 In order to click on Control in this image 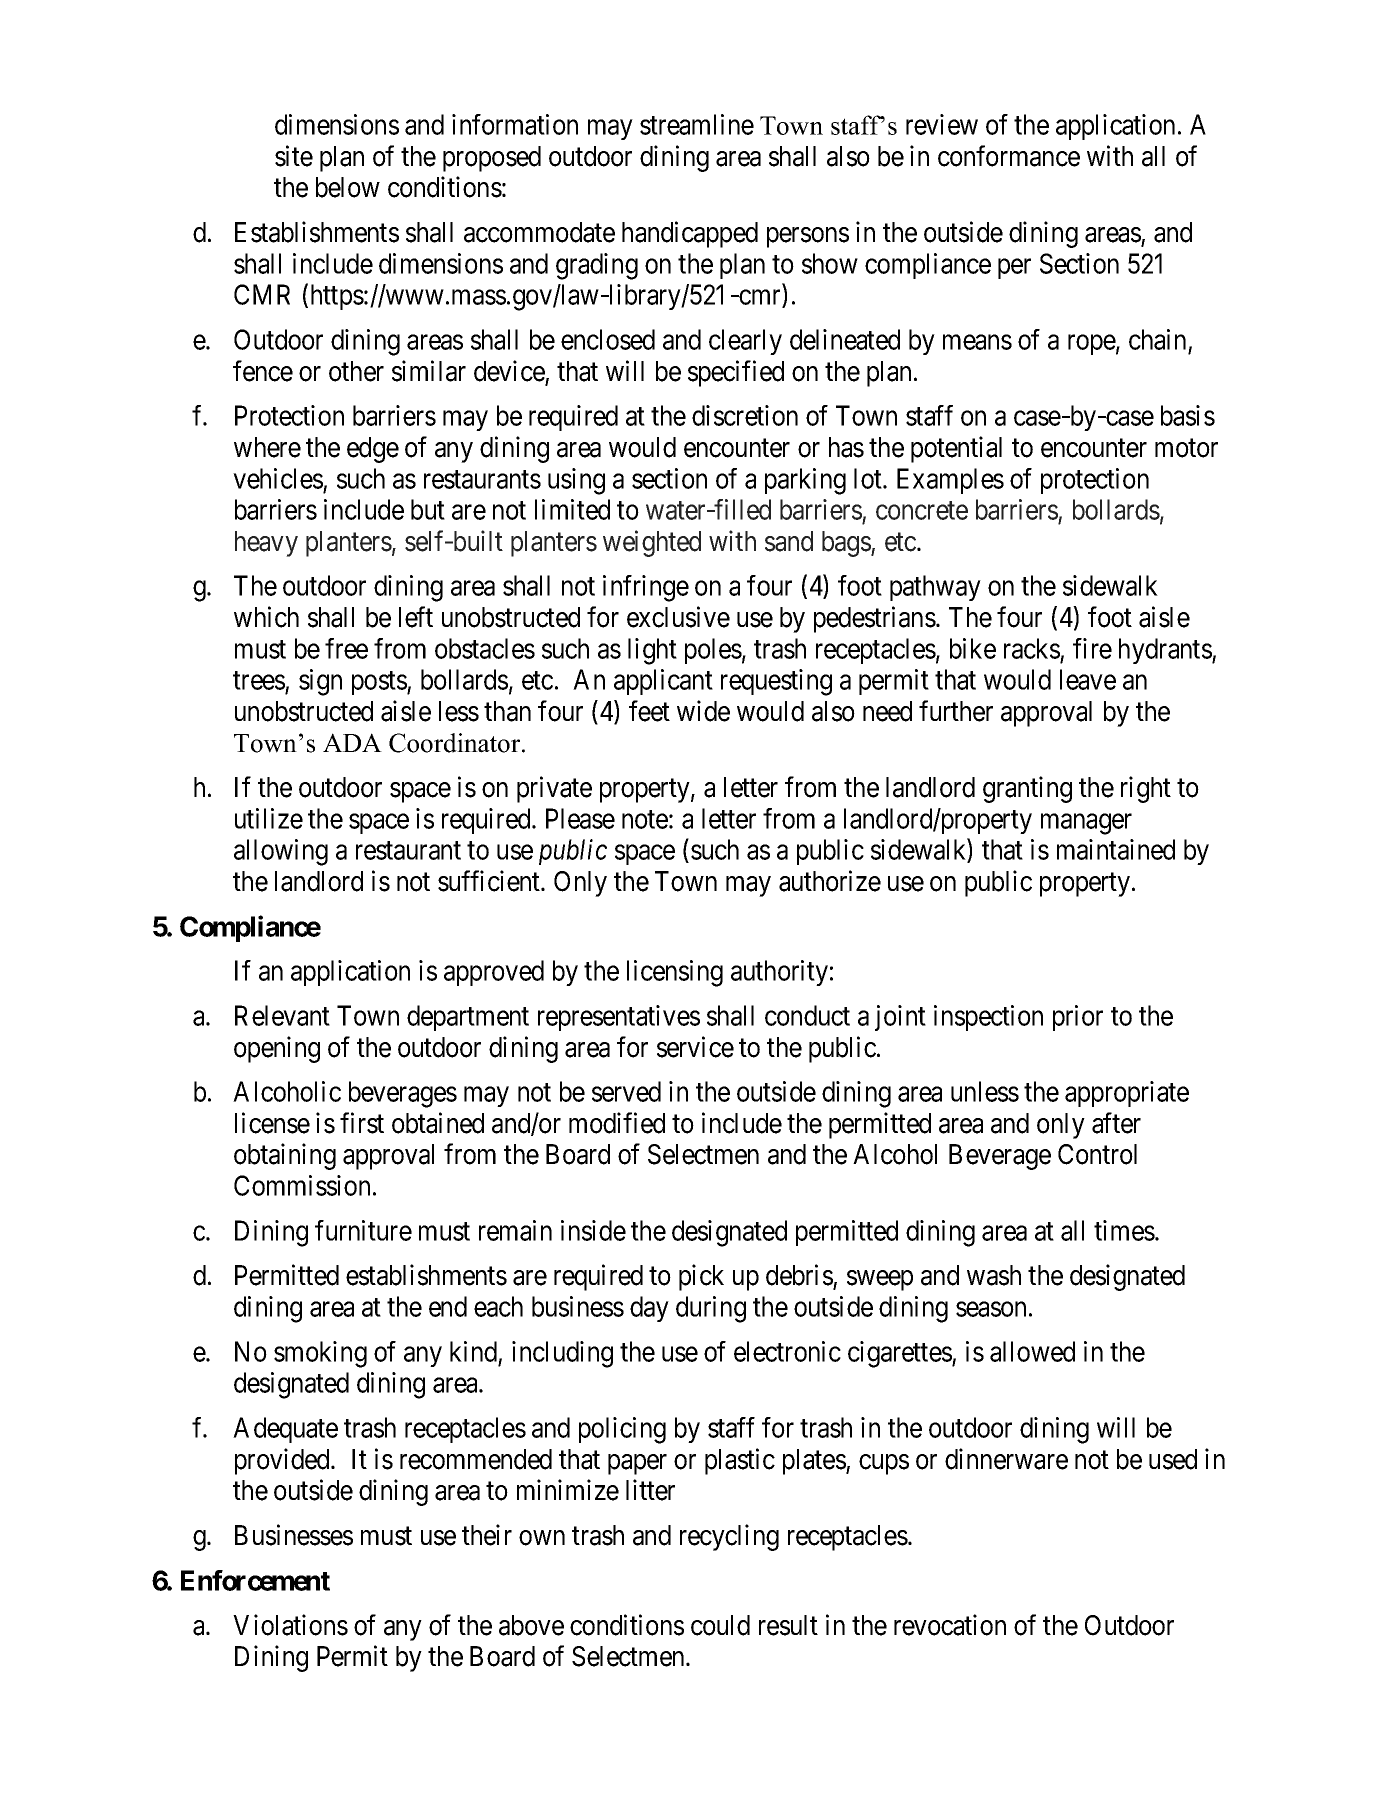, I will do `click(1097, 1154)`.
